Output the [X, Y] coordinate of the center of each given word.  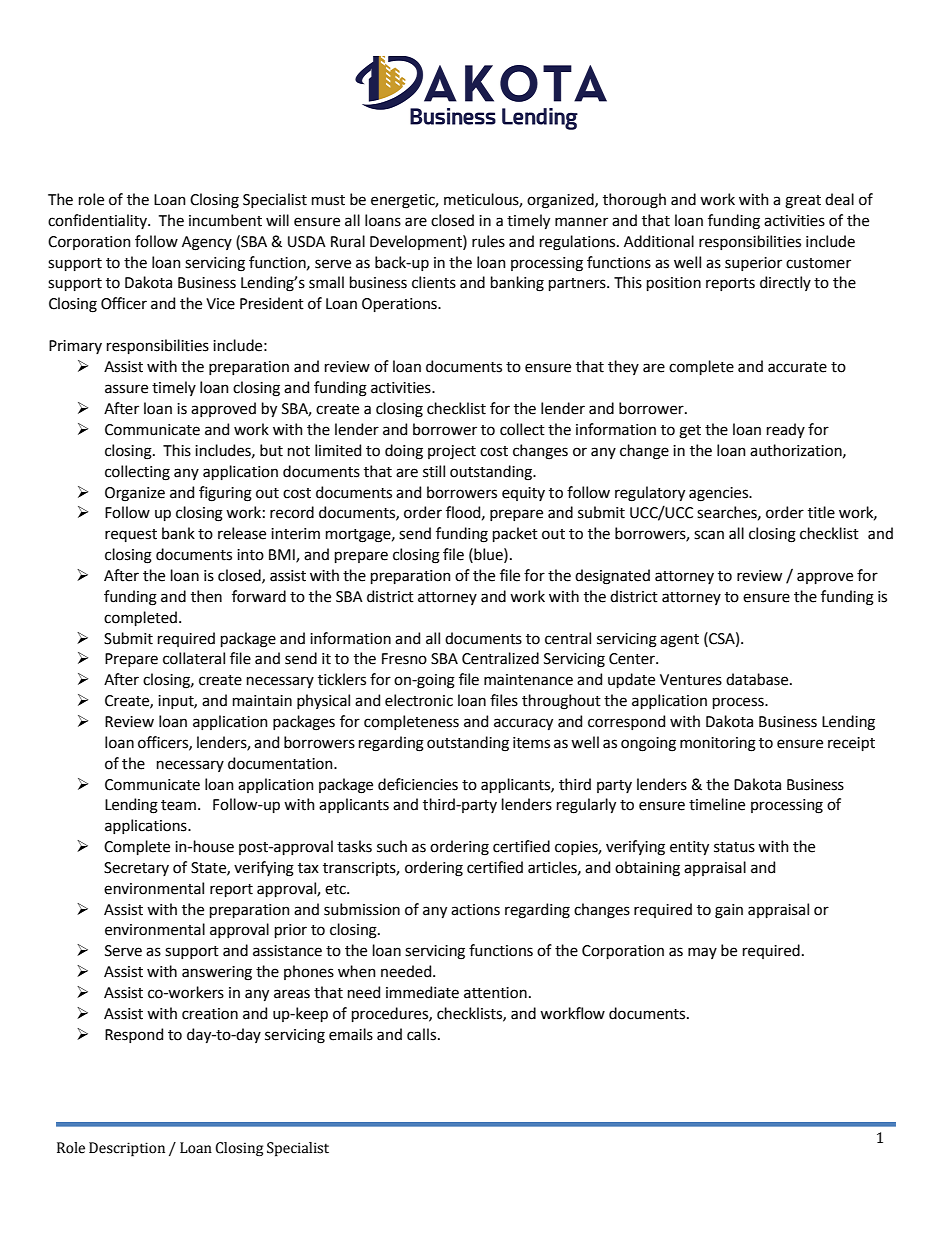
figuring [225, 494]
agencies [719, 494]
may [702, 953]
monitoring [718, 744]
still [434, 471]
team [178, 805]
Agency [207, 243]
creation [210, 1014]
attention [495, 993]
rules [488, 241]
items [531, 743]
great [803, 202]
